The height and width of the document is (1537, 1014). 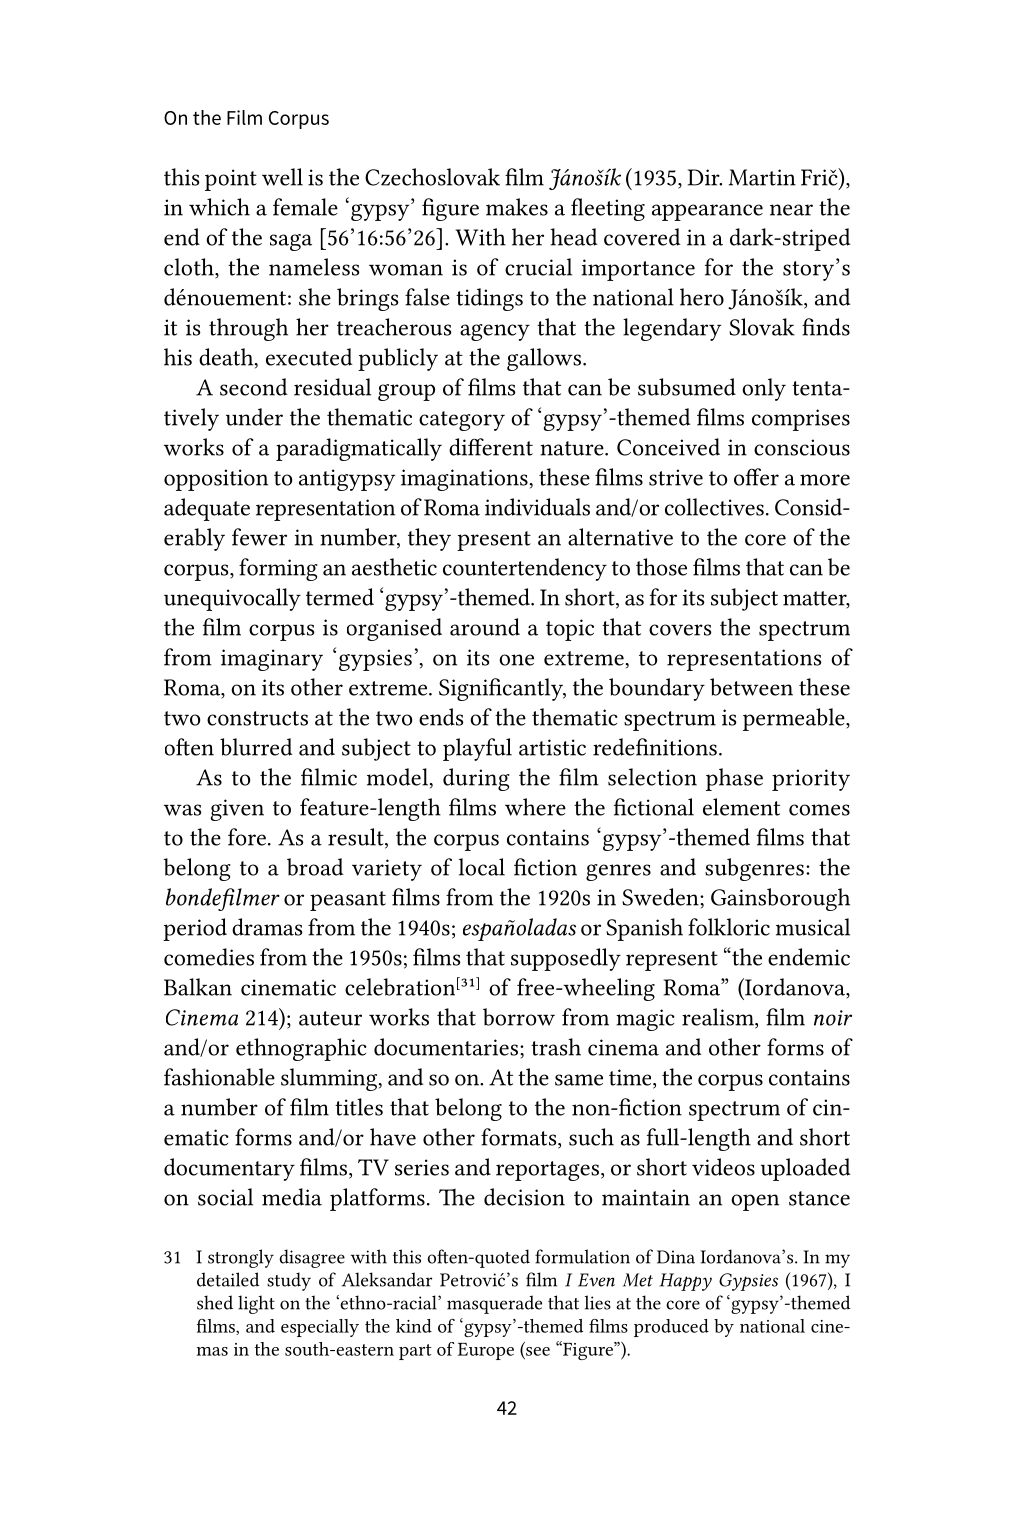 I want to click on masquerade, so click(x=494, y=1304).
